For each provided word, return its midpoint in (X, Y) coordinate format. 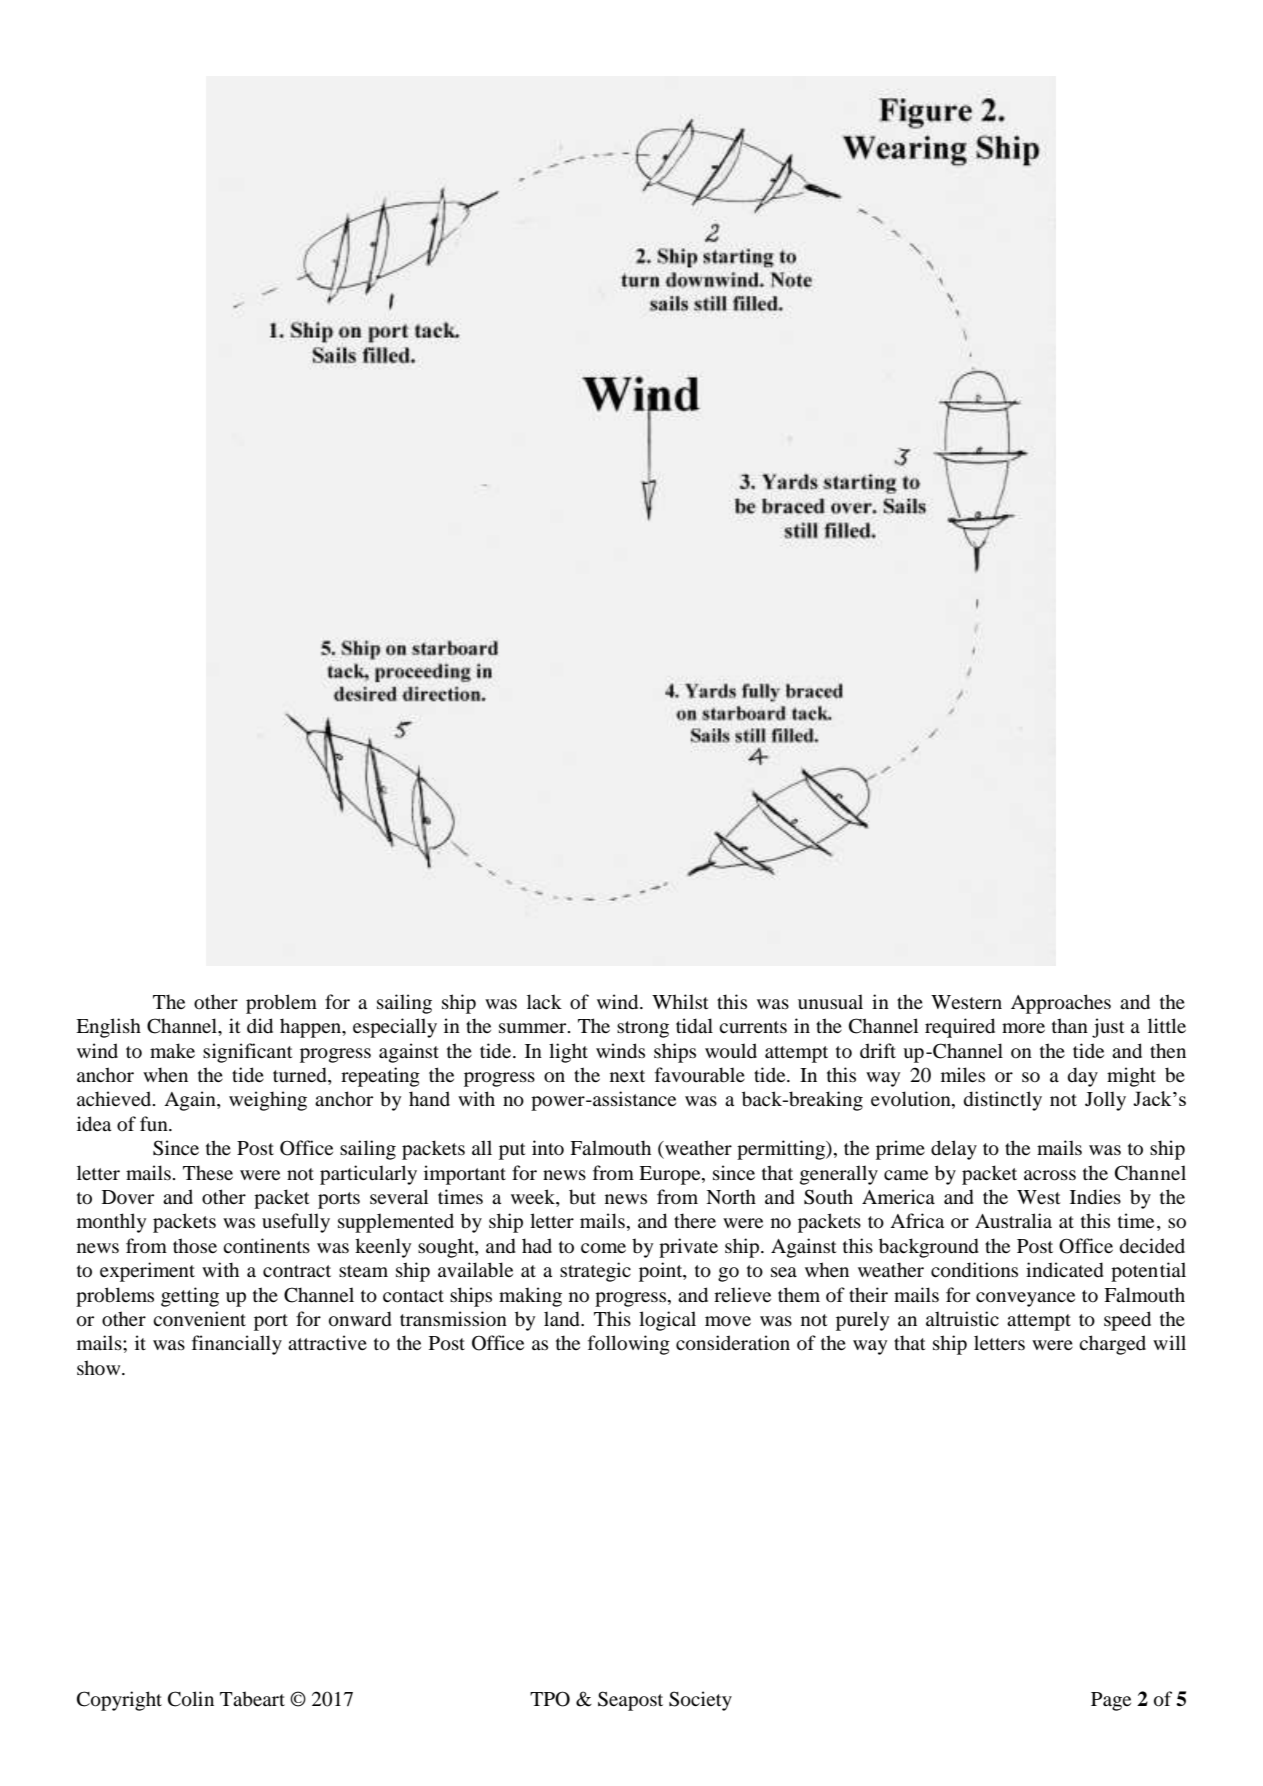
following (629, 1345)
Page (1111, 1701)
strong (643, 1029)
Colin (191, 1699)
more (1023, 1028)
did (260, 1026)
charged (1112, 1345)
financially (237, 1345)
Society (700, 1701)
